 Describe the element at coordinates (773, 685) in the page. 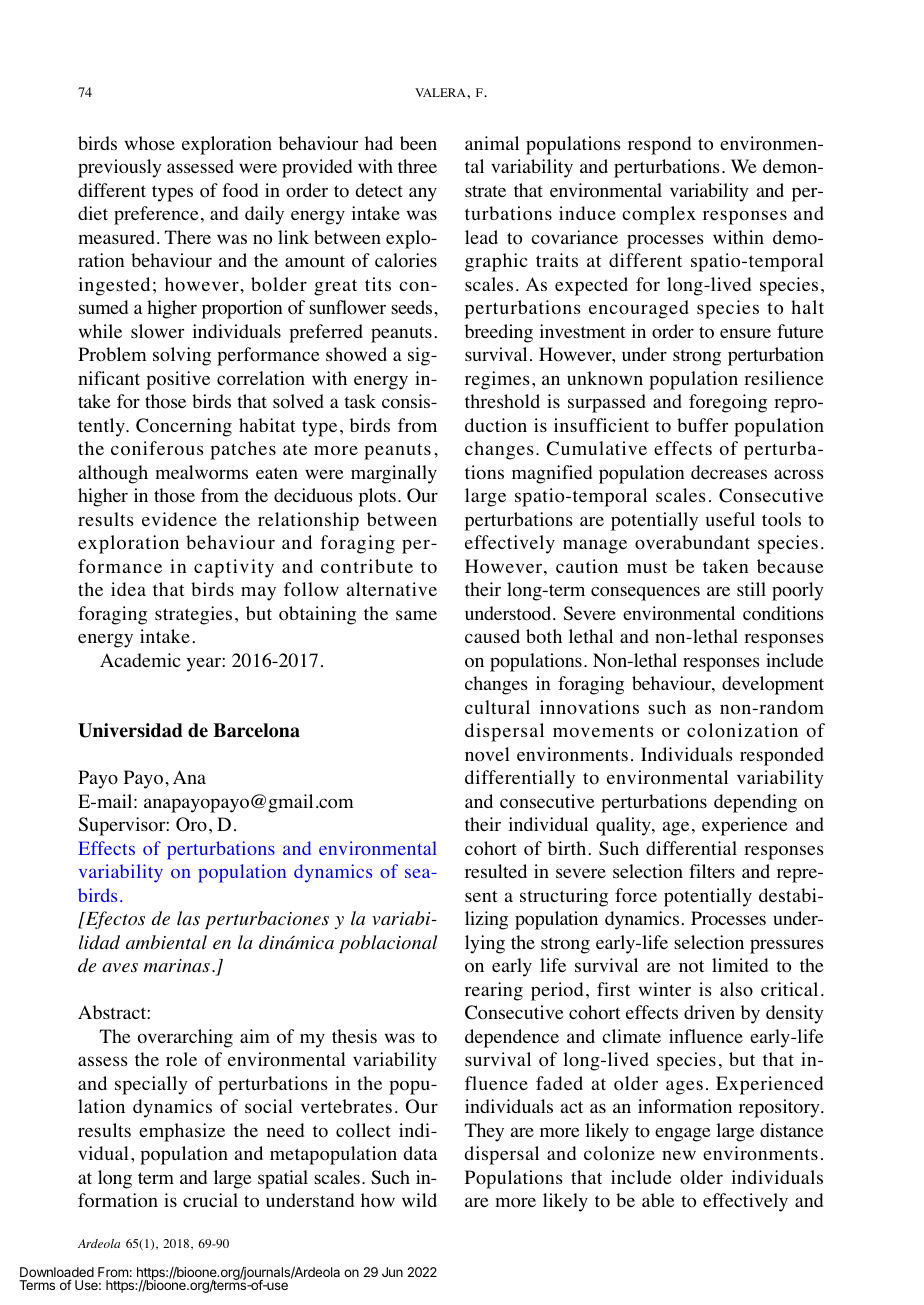

I see `development` at that location.
